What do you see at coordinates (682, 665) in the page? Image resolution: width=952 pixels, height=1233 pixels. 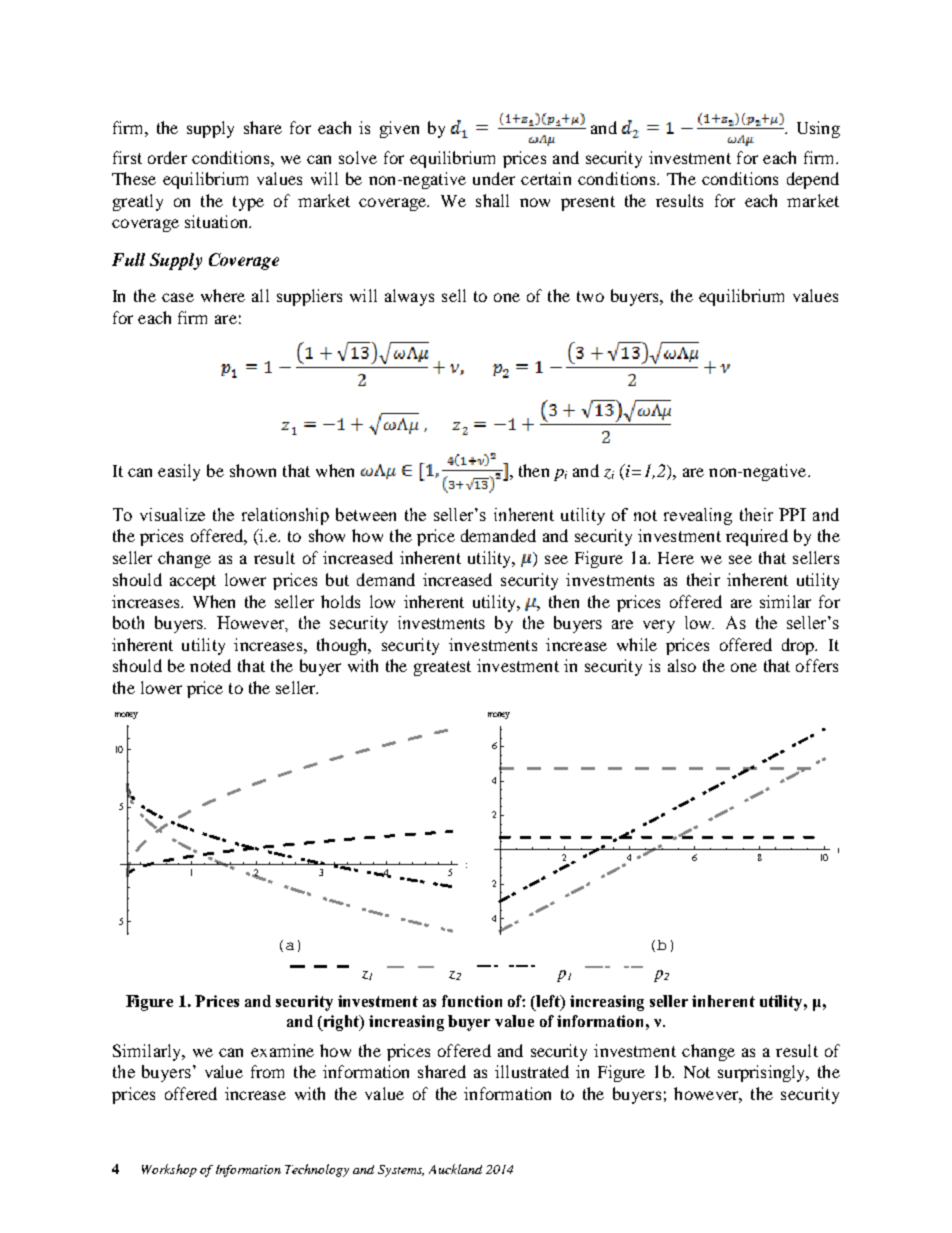 I see `also` at bounding box center [682, 665].
